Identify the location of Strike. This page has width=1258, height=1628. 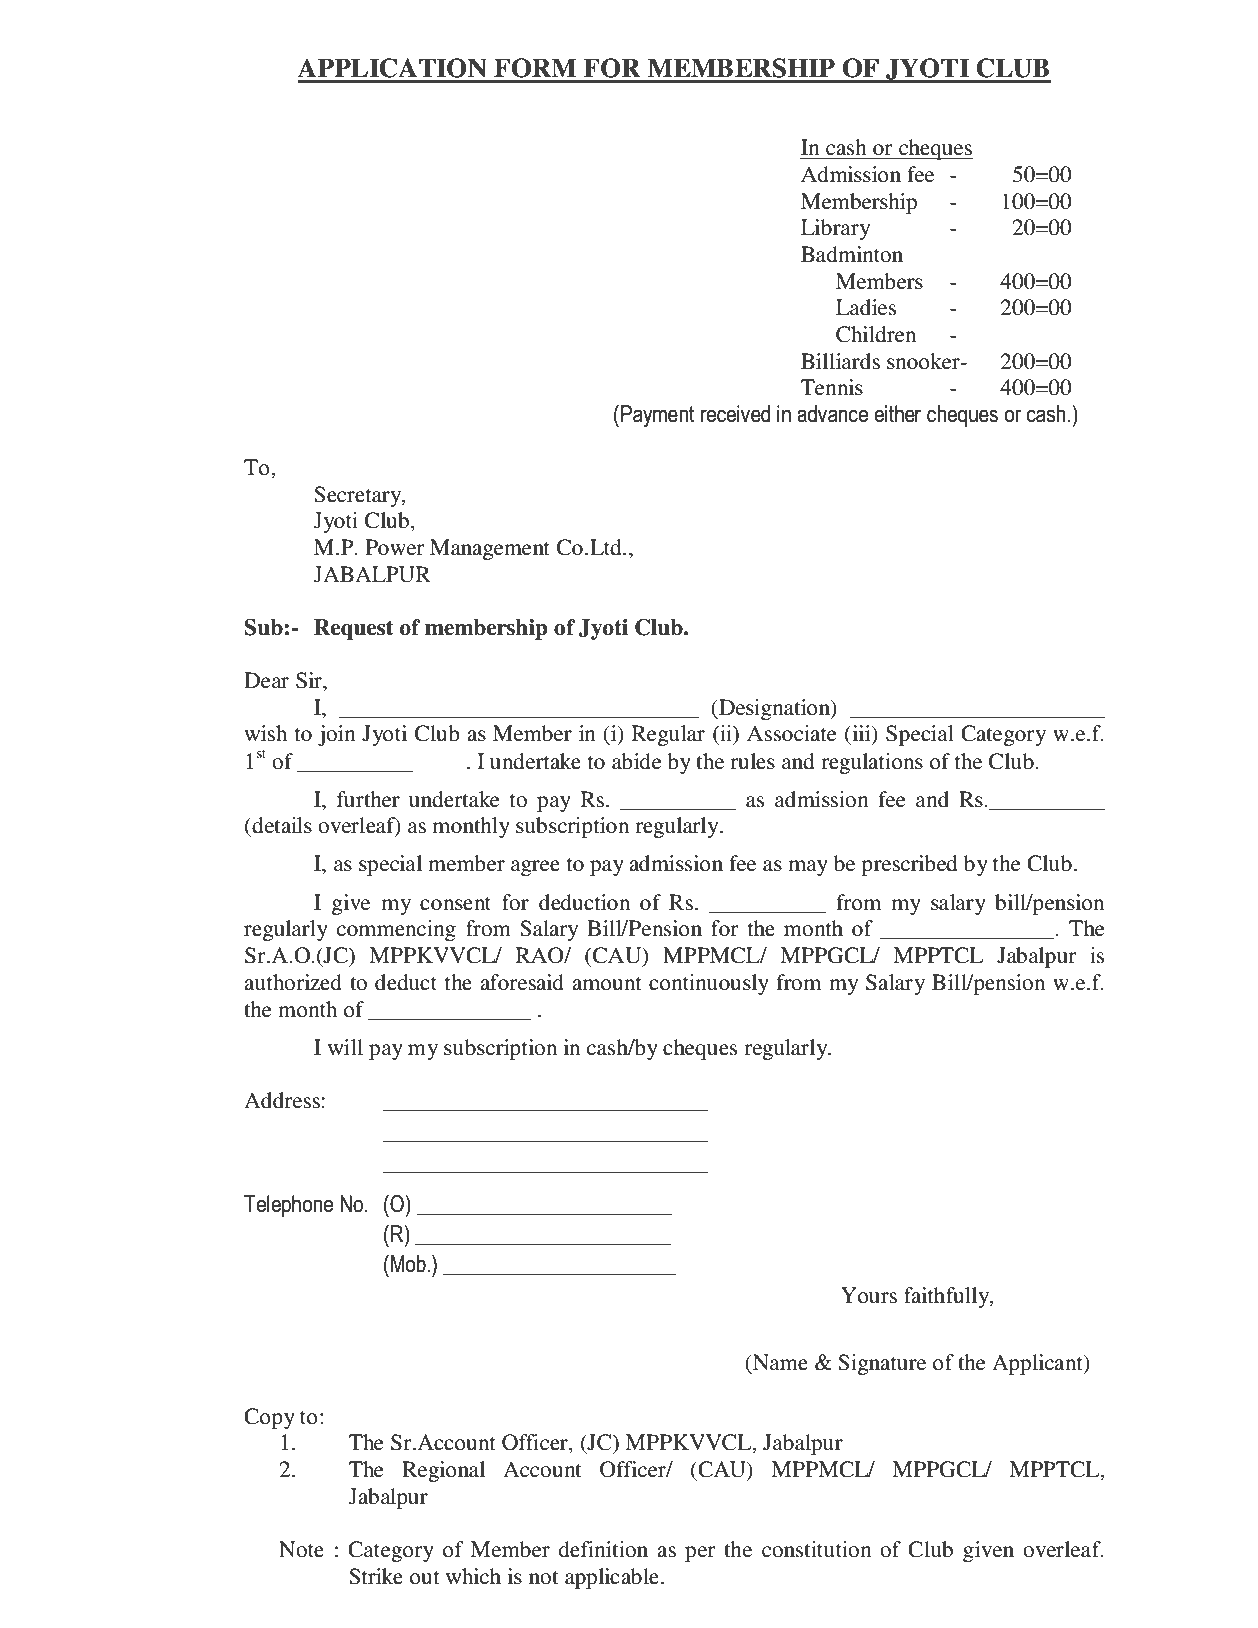
(376, 1576).
